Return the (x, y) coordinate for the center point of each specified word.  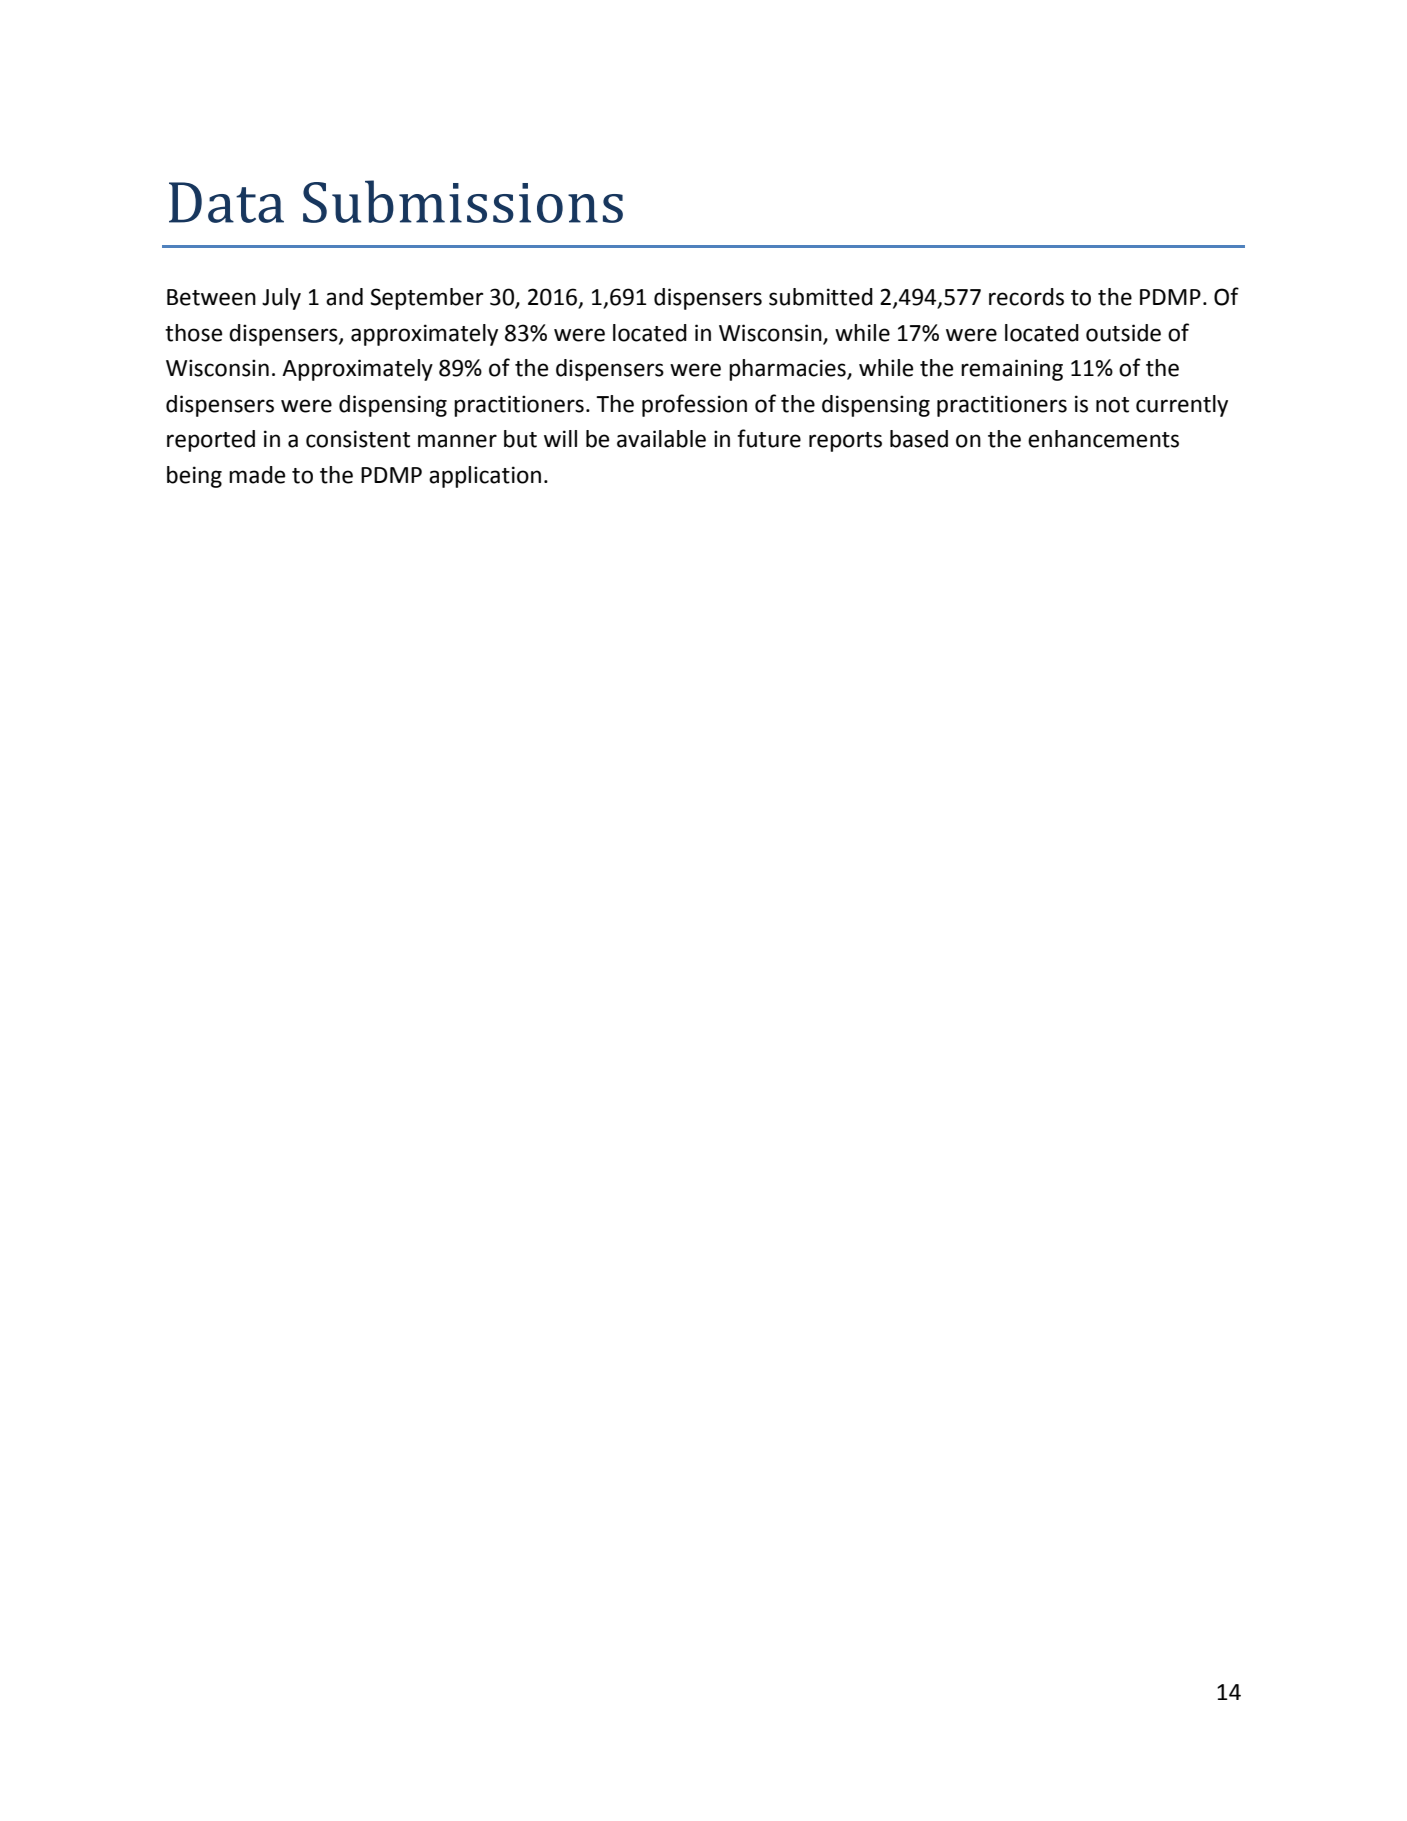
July (281, 299)
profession (694, 405)
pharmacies (788, 370)
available (661, 439)
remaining (1012, 370)
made (257, 475)
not (1112, 405)
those (193, 333)
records (1026, 297)
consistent (358, 439)
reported (211, 441)
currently (1182, 406)
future (769, 438)
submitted (821, 297)
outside (1123, 333)
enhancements (1103, 439)
